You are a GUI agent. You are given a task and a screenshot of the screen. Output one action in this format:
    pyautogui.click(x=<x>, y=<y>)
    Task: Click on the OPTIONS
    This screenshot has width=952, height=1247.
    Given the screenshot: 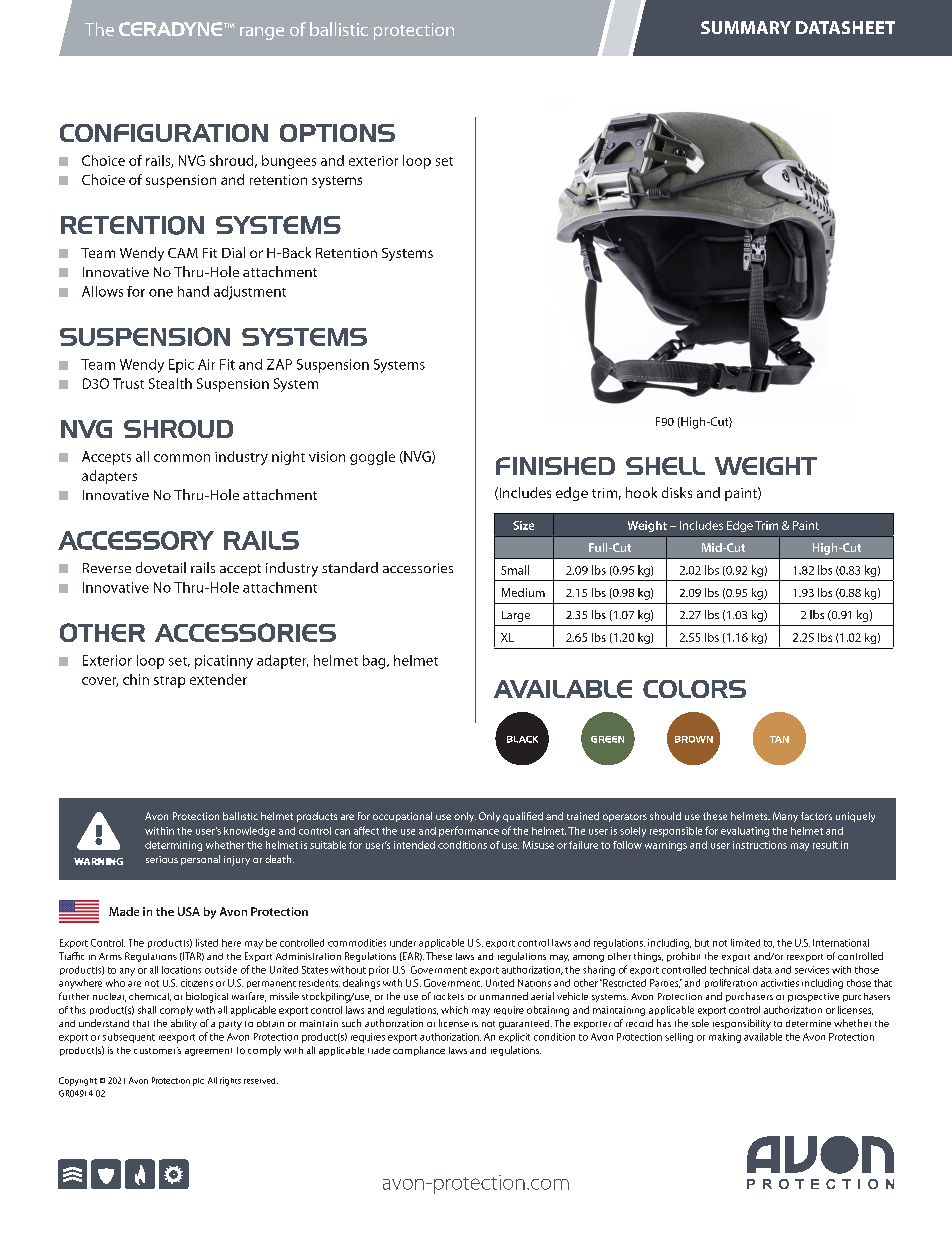 What is the action you would take?
    pyautogui.click(x=337, y=133)
